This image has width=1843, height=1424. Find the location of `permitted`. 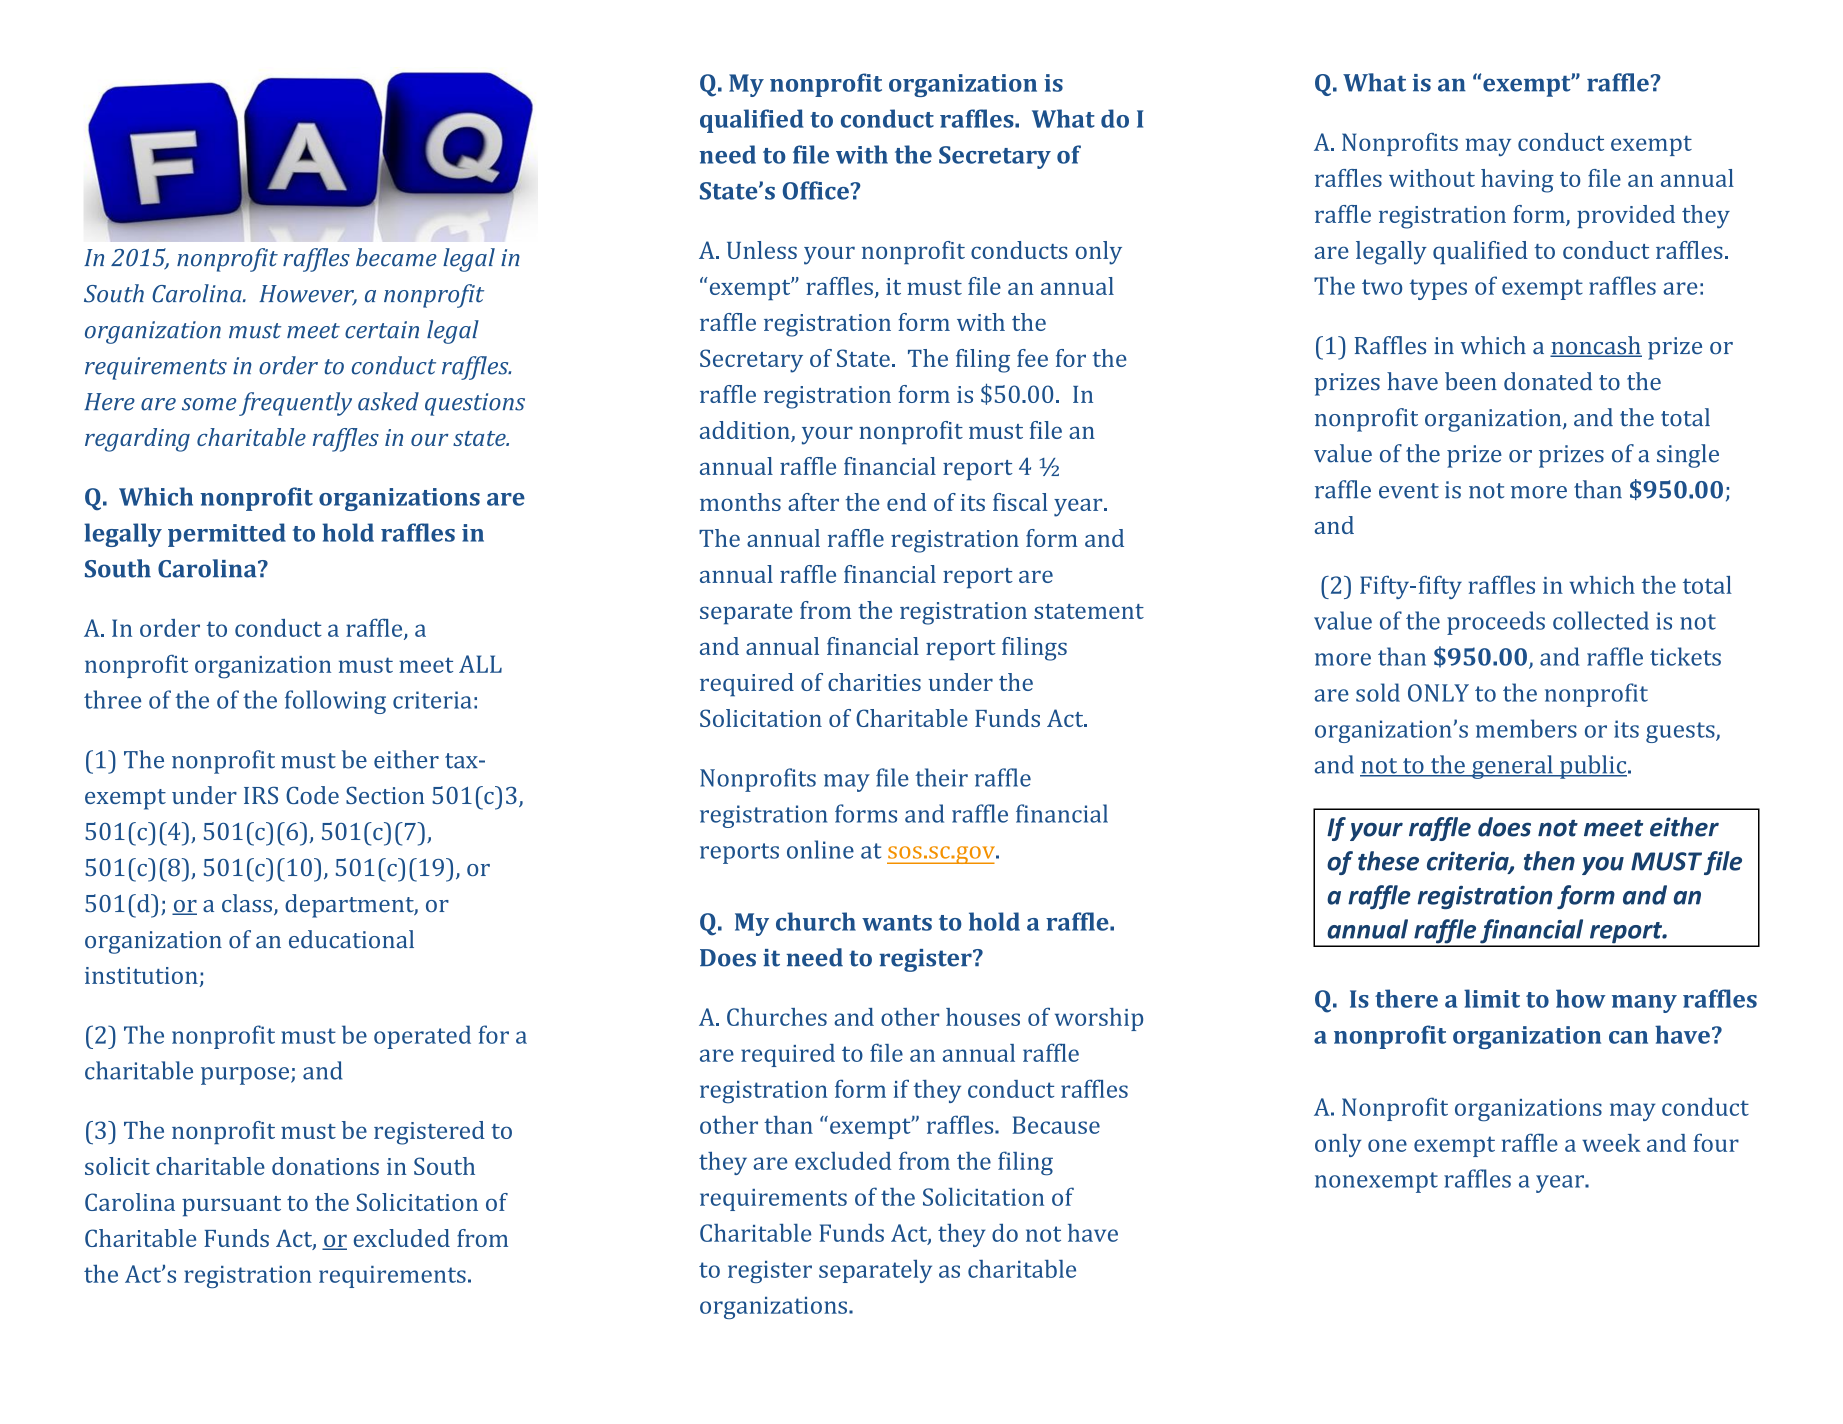

permitted is located at coordinates (227, 535).
